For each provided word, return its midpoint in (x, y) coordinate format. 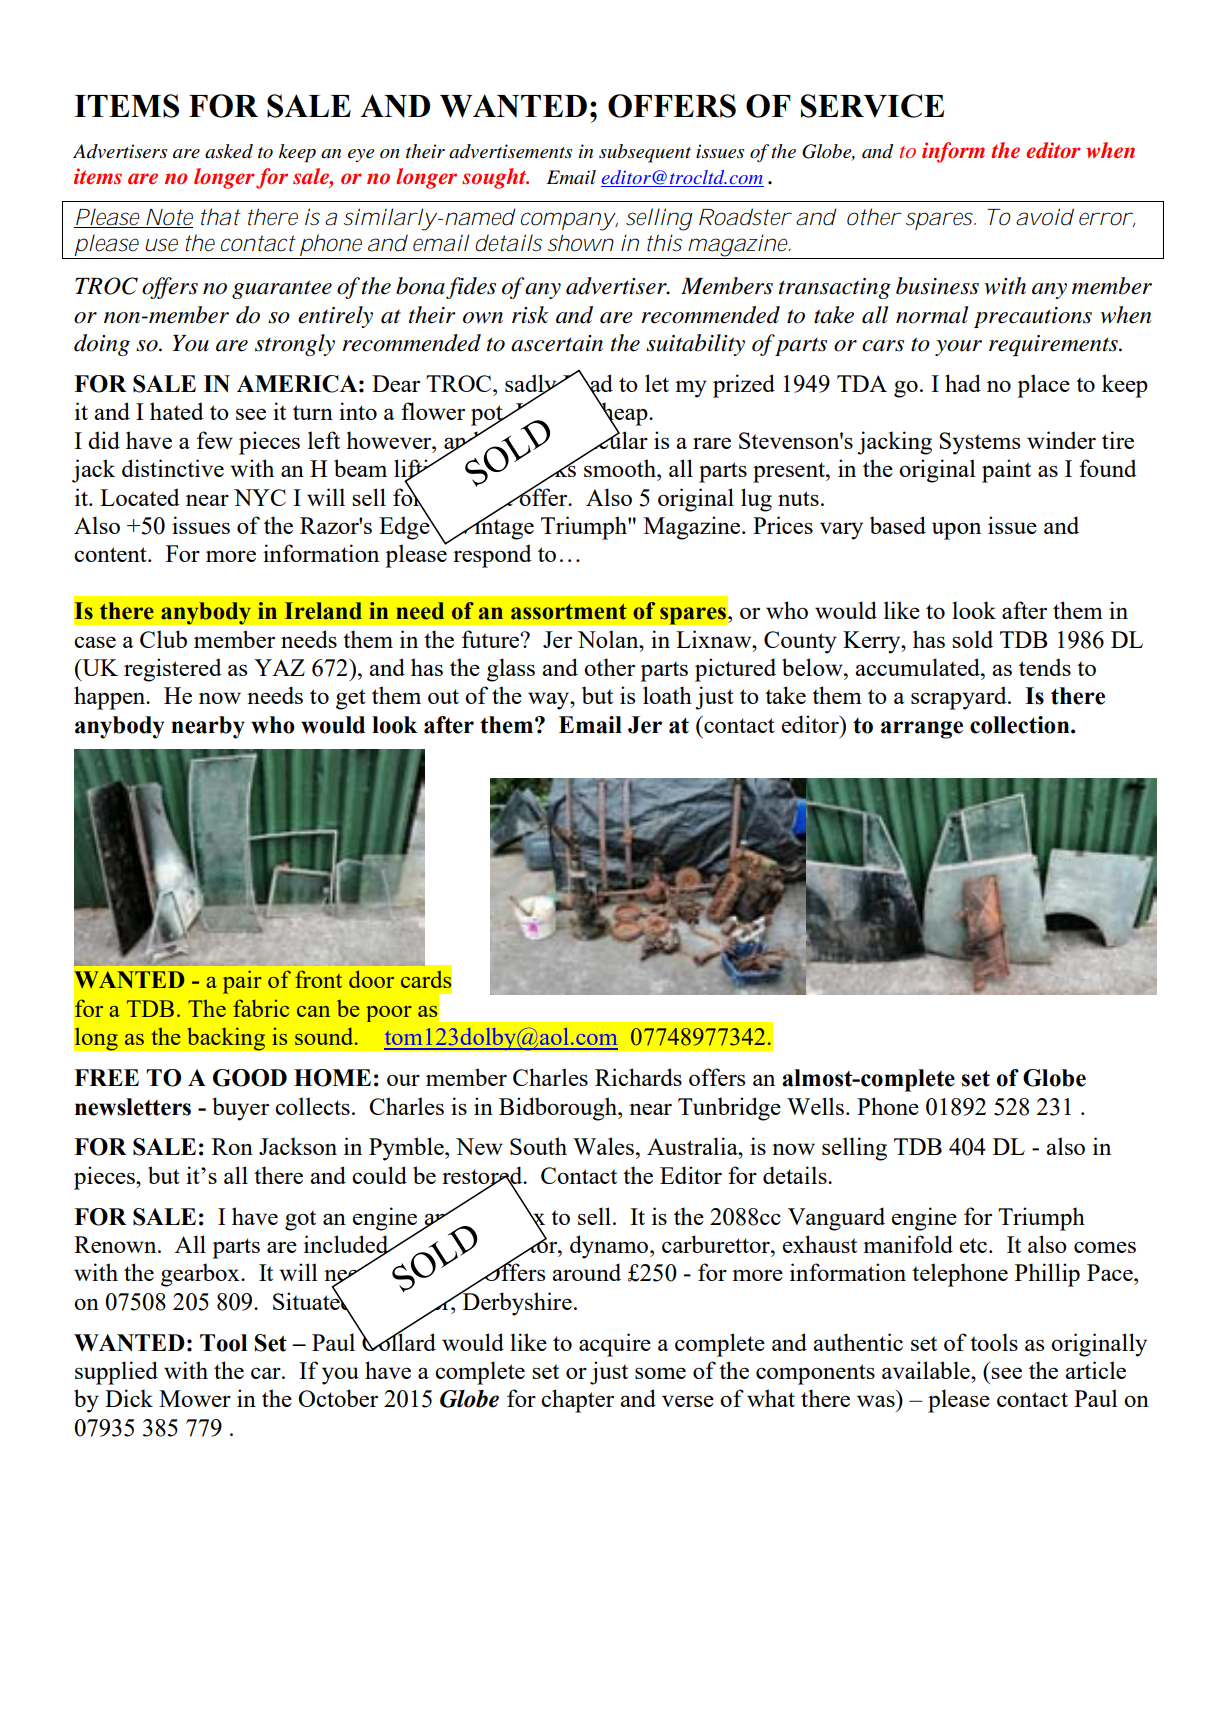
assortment (569, 612)
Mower (195, 1398)
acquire (615, 1345)
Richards (638, 1077)
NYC (260, 497)
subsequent (645, 153)
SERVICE (872, 106)
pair (242, 982)
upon (956, 531)
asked (229, 151)
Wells (815, 1106)
